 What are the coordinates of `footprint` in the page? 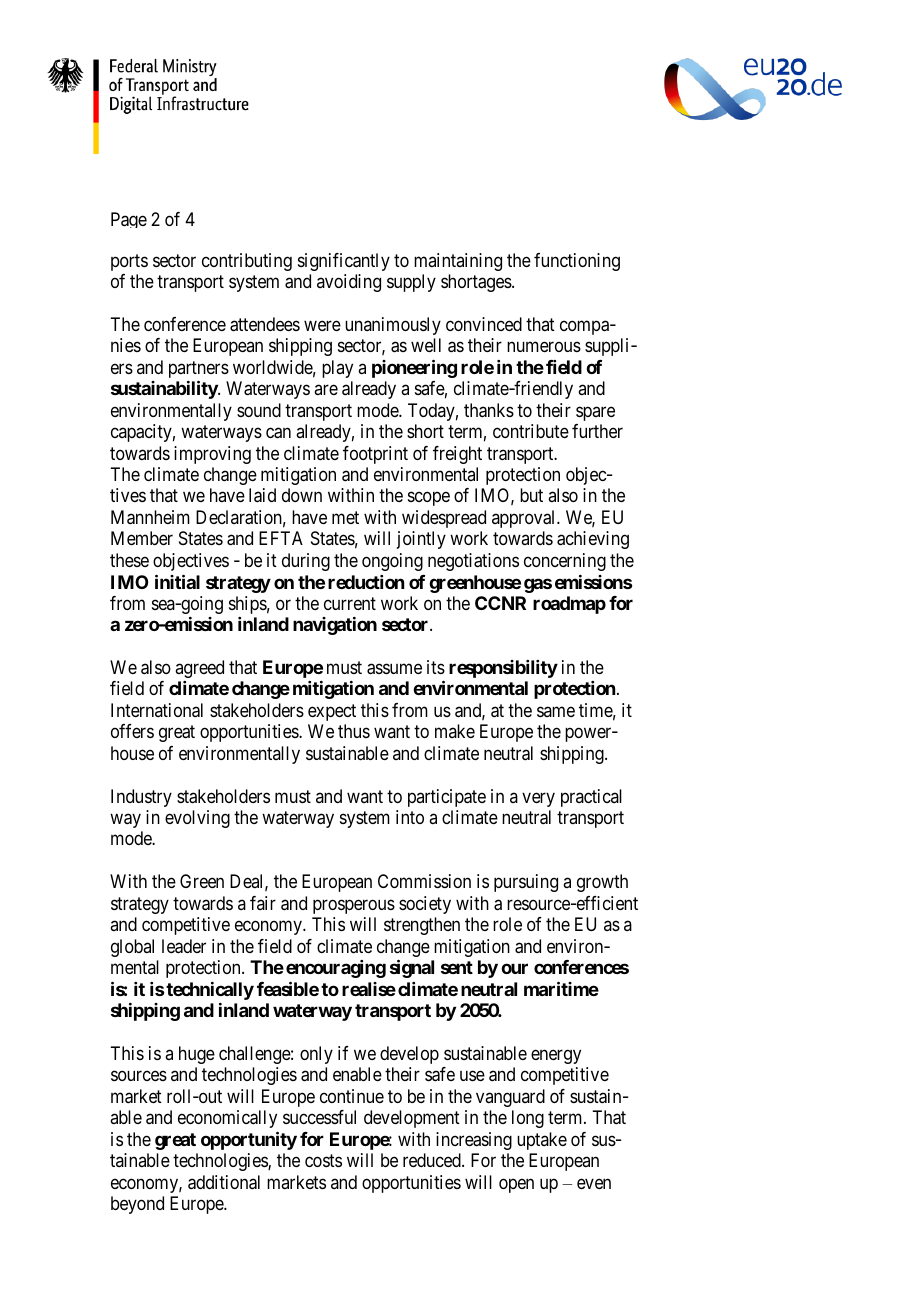 It's located at (375, 455).
